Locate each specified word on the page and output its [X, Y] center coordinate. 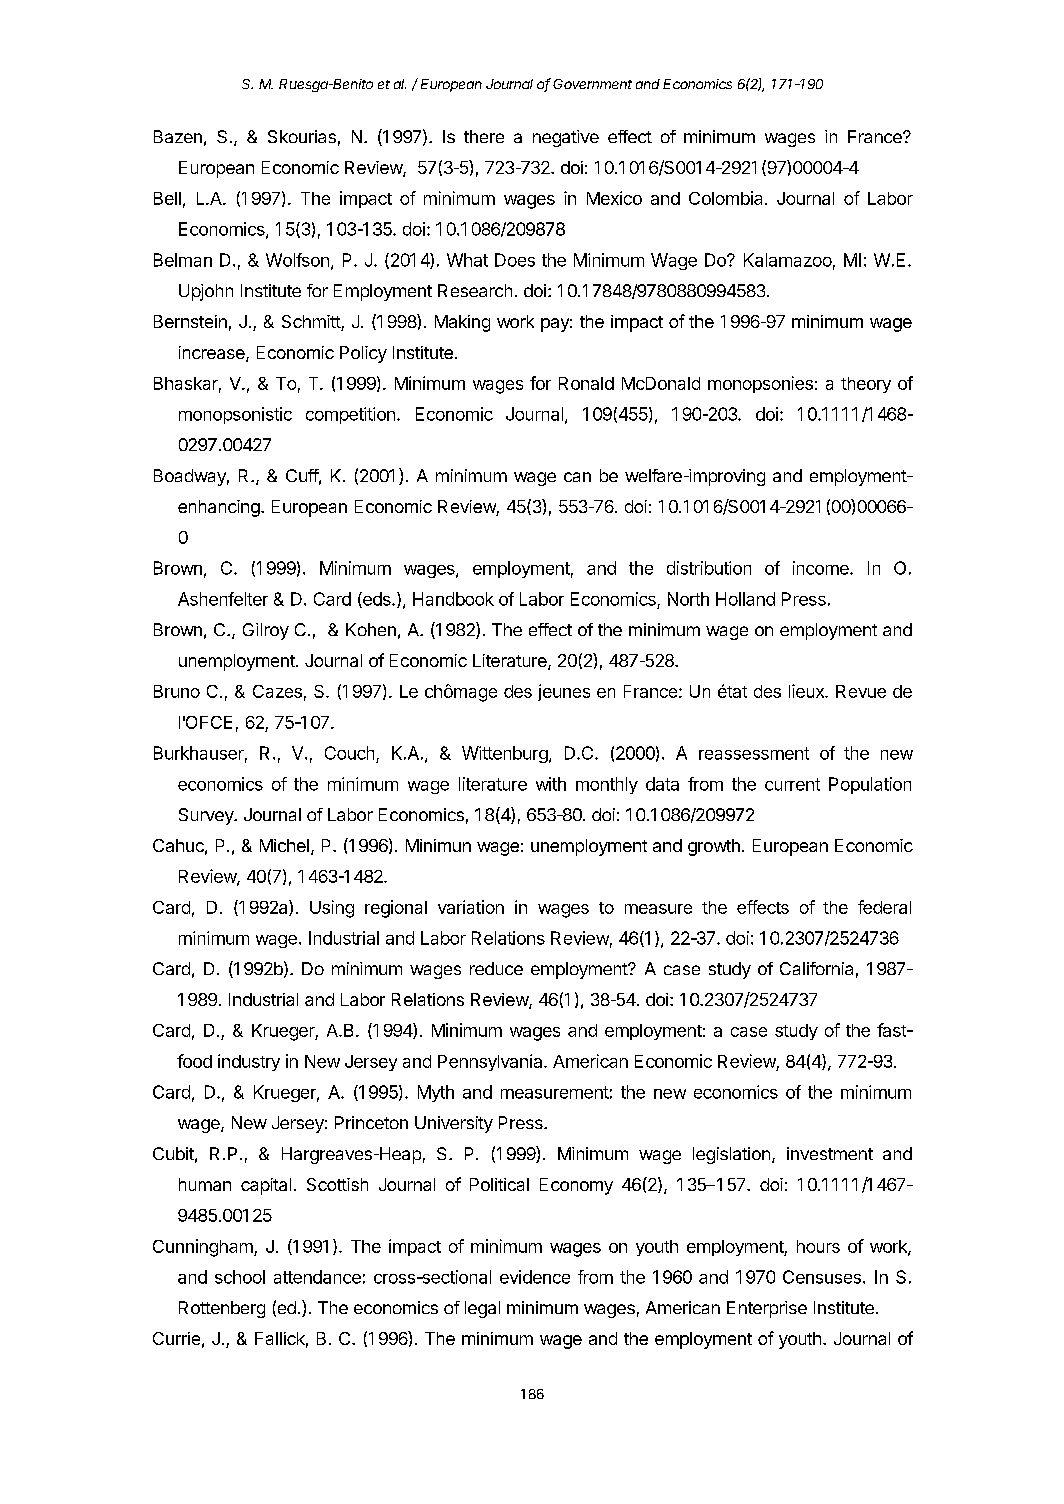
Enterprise [767, 1309]
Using [332, 909]
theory [866, 385]
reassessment [754, 753]
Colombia [727, 198]
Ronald [586, 383]
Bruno [177, 691]
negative [566, 138]
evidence [535, 1277]
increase [213, 354]
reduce [496, 968]
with [551, 784]
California [816, 968]
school [240, 1277]
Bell [167, 198]
